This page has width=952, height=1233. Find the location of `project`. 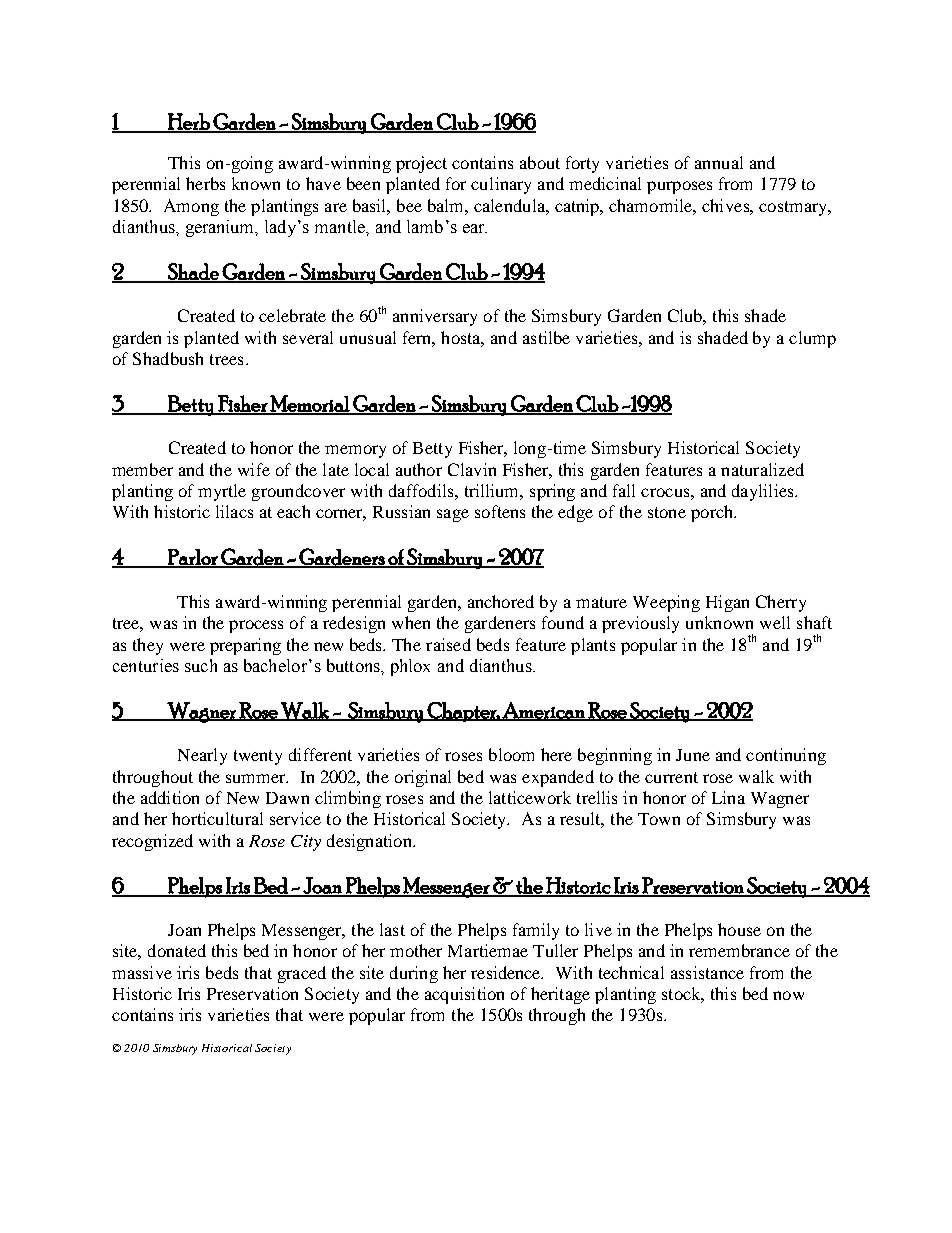

project is located at coordinates (421, 164).
